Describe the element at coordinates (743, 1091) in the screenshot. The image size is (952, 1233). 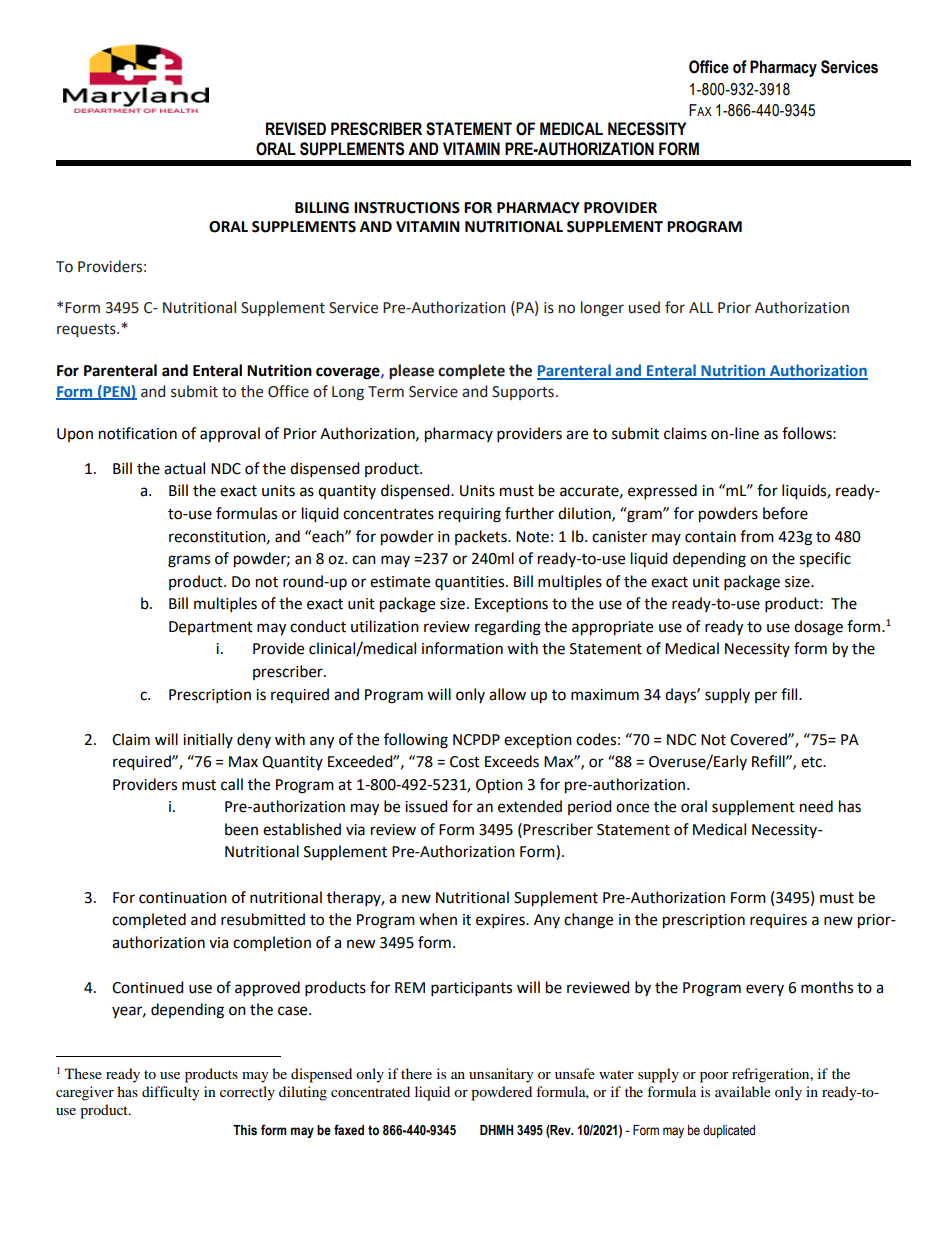
I see `available` at that location.
